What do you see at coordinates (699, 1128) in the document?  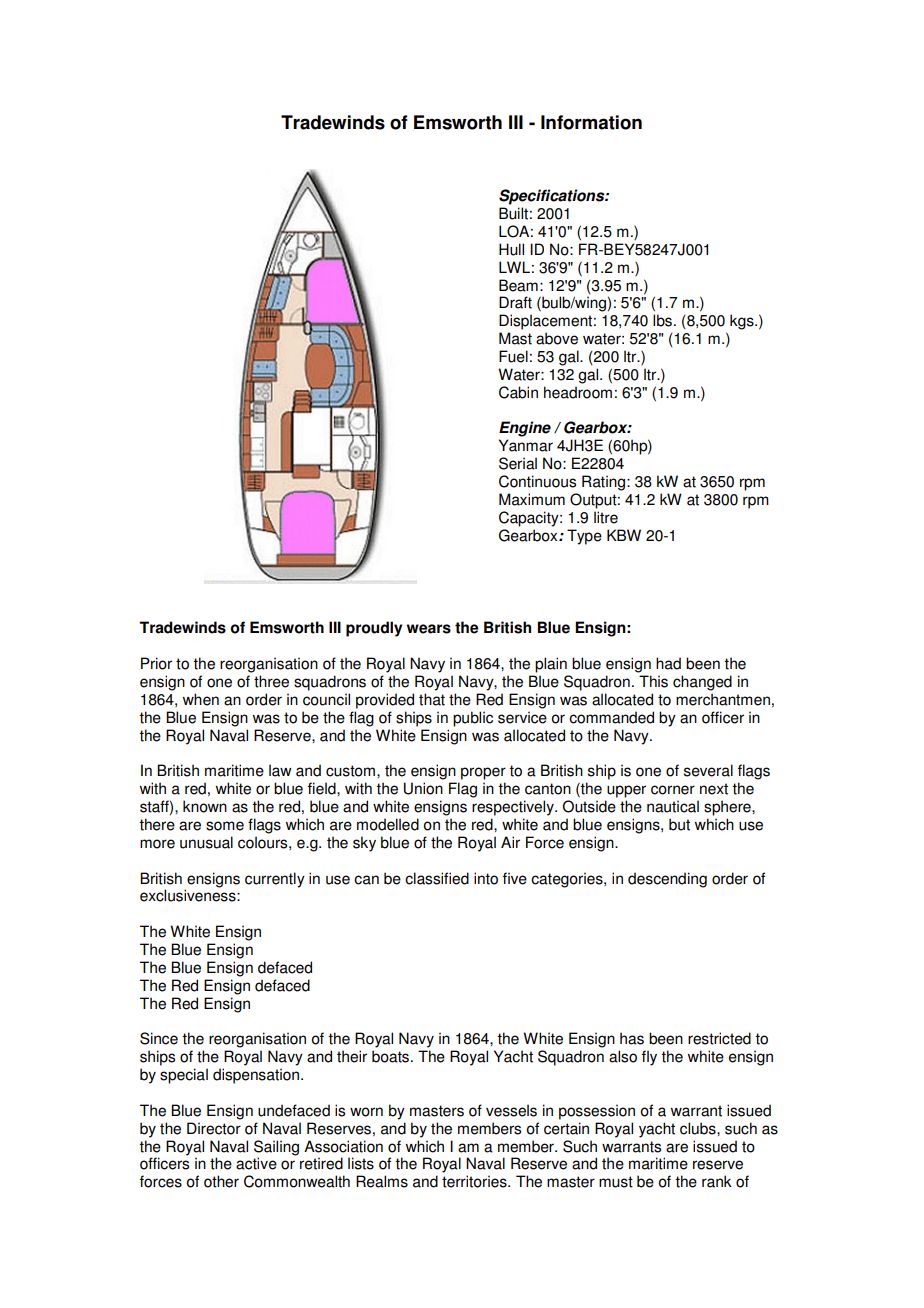 I see `clubs` at bounding box center [699, 1128].
